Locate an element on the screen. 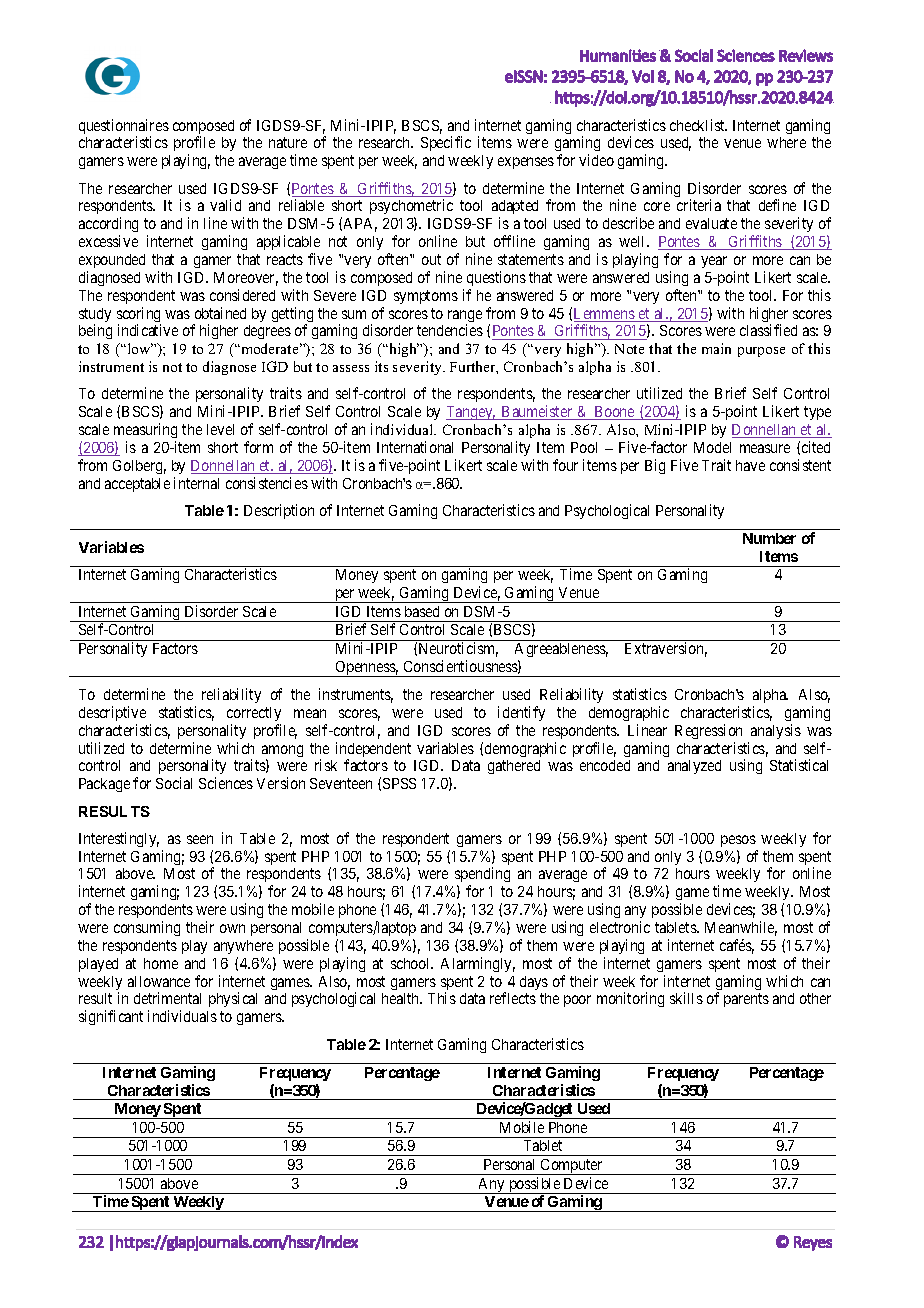 The image size is (924, 1308). significant is located at coordinates (111, 1017).
